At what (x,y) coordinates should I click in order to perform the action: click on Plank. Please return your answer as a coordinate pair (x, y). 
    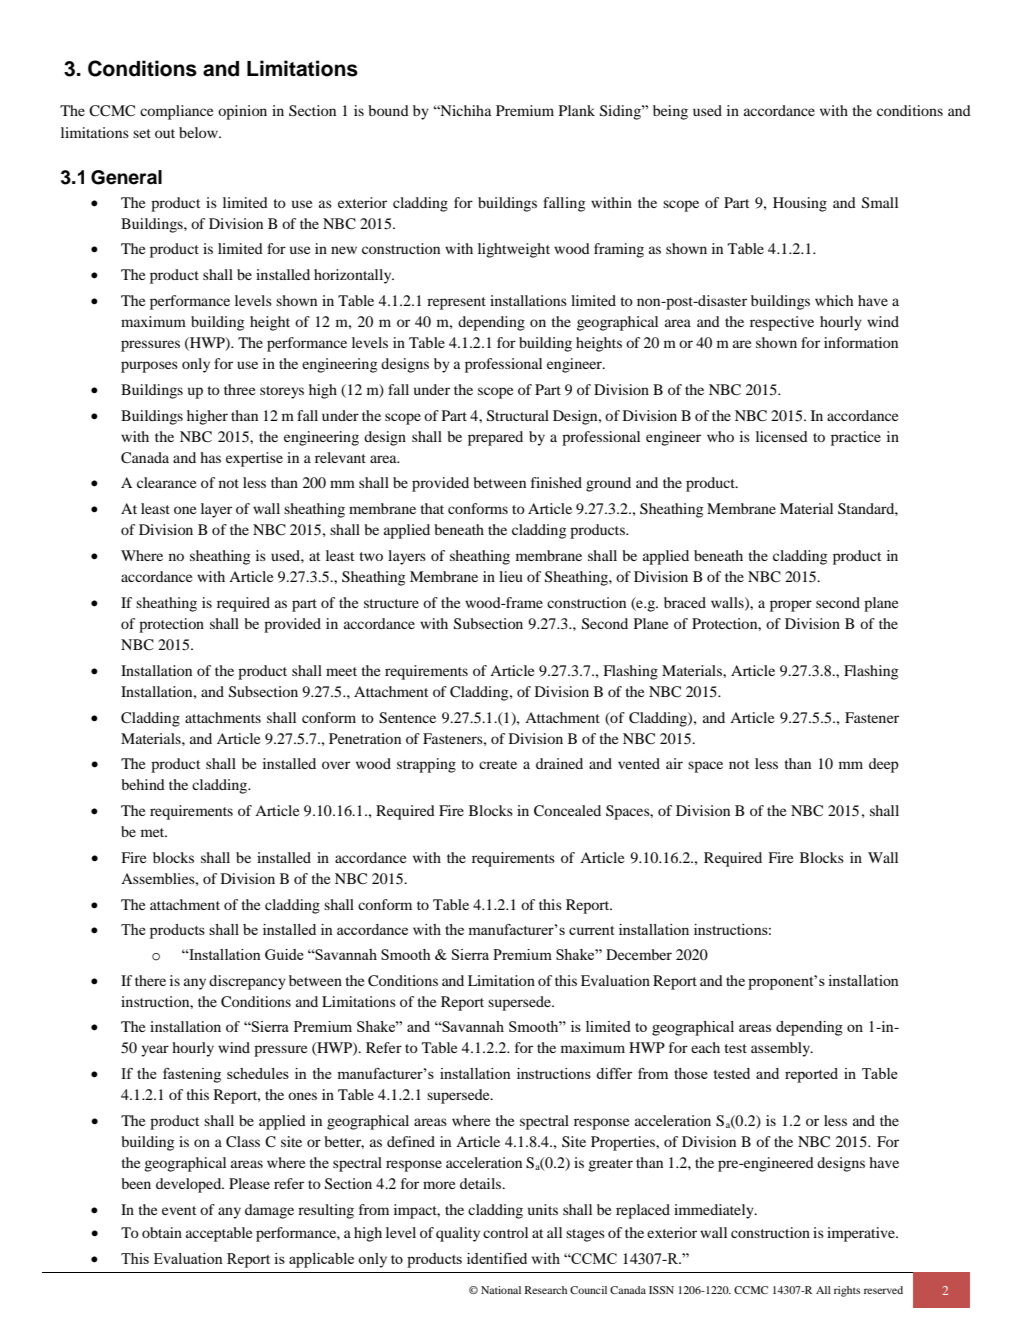
    Looking at the image, I should click on (577, 110).
